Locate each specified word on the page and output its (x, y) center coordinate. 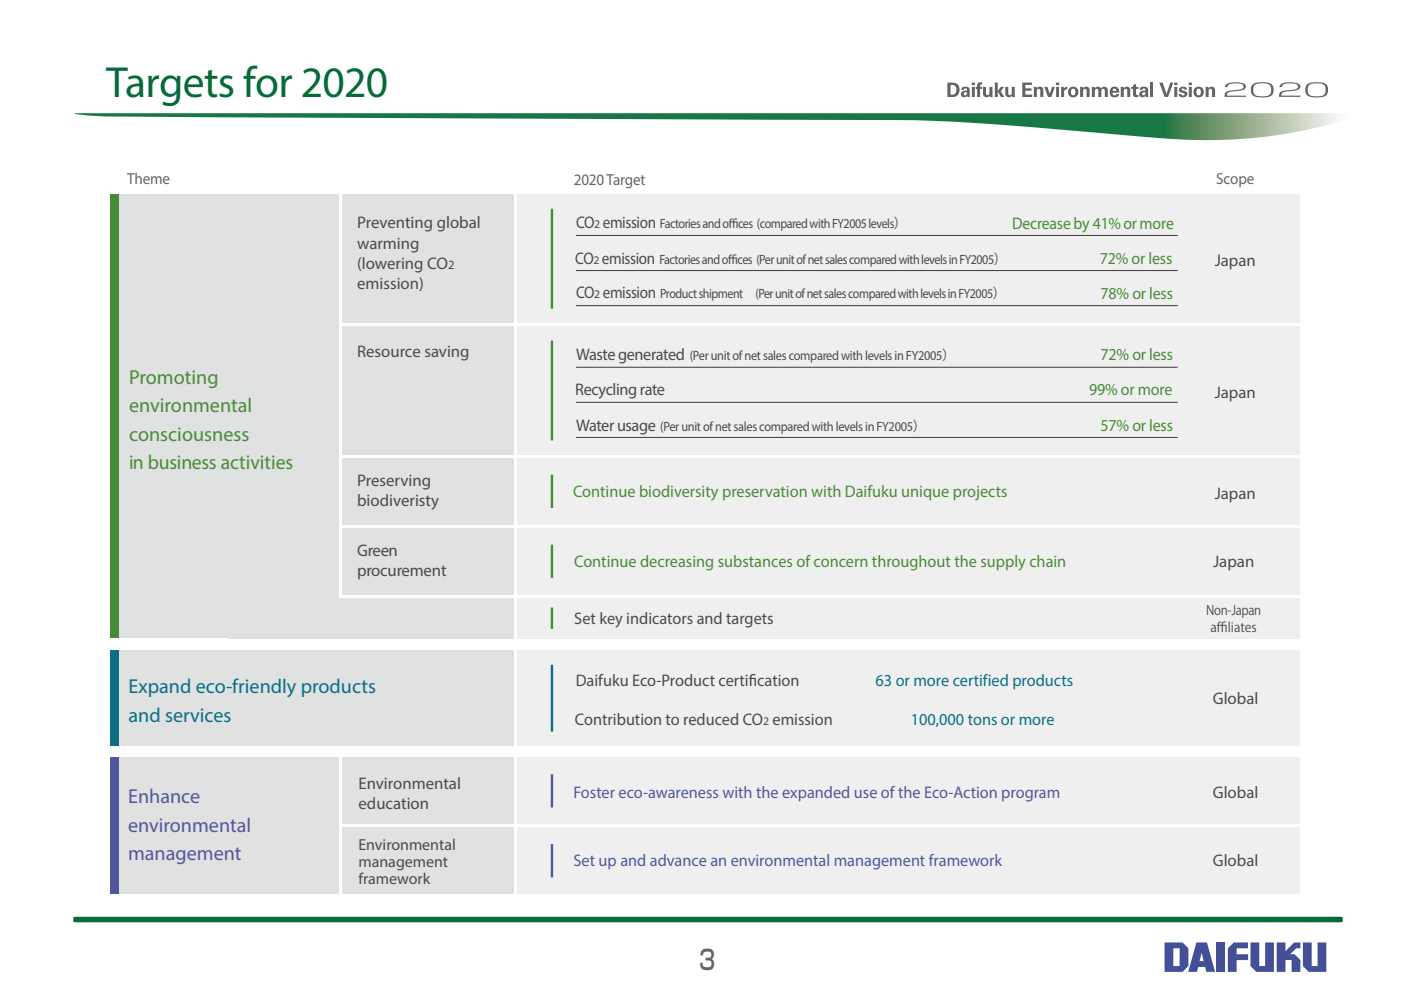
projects (980, 493)
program (1030, 796)
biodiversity (679, 493)
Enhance (164, 796)
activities (257, 462)
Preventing (395, 224)
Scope (1235, 180)
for (267, 81)
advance (678, 860)
